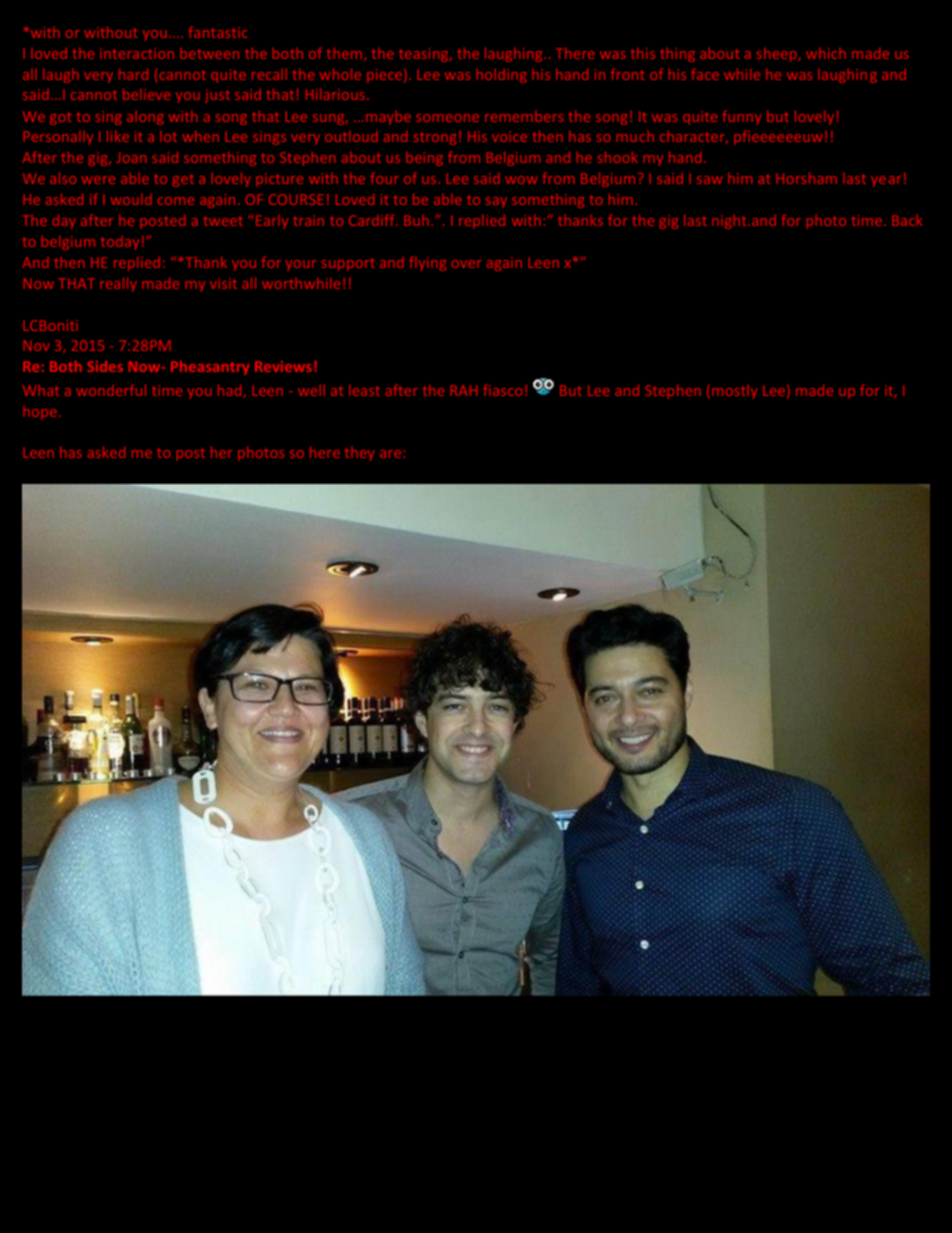 Image resolution: width=952 pixels, height=1233 pixels. I want to click on interaction, so click(137, 53).
